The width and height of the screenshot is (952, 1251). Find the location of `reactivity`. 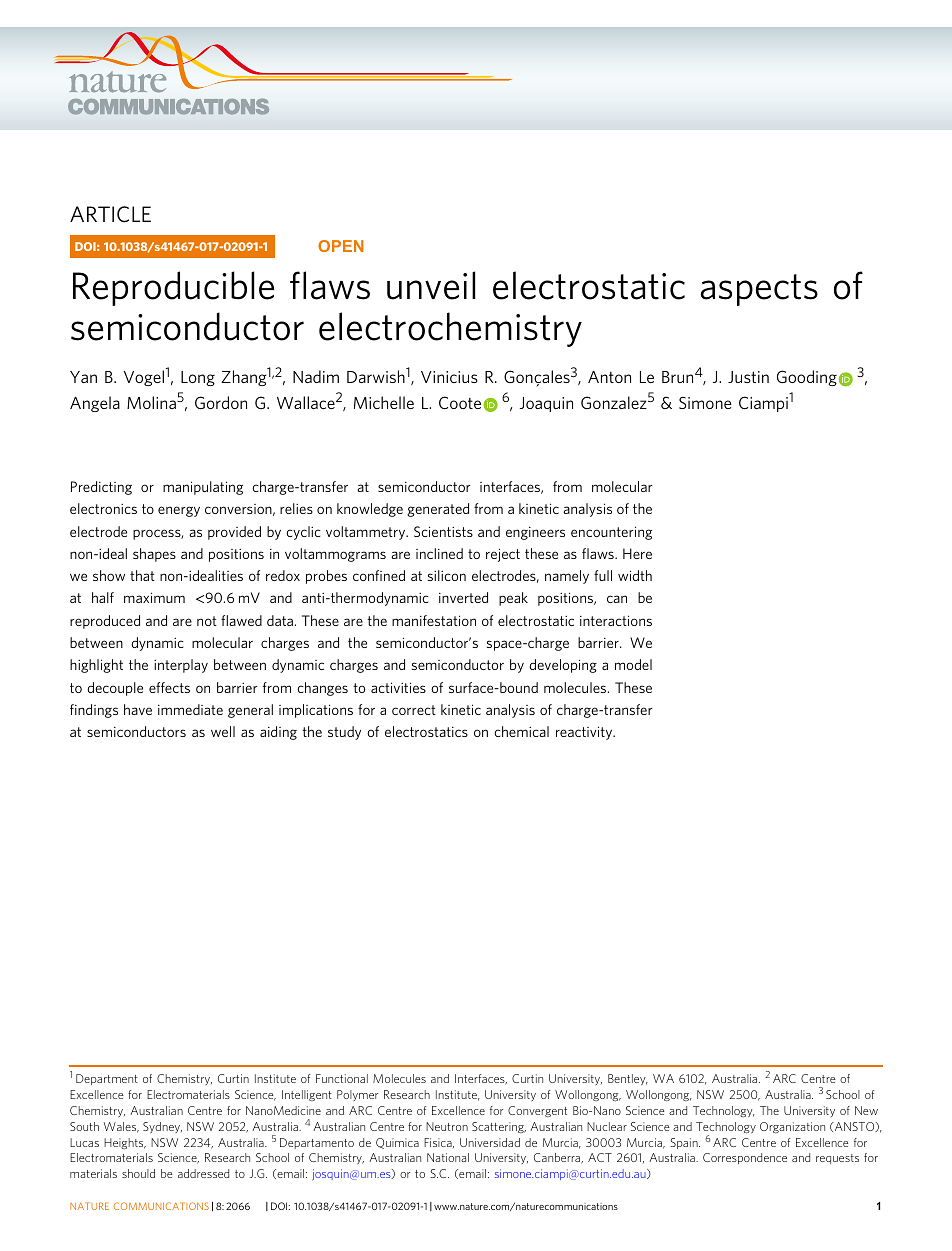

reactivity is located at coordinates (585, 733).
